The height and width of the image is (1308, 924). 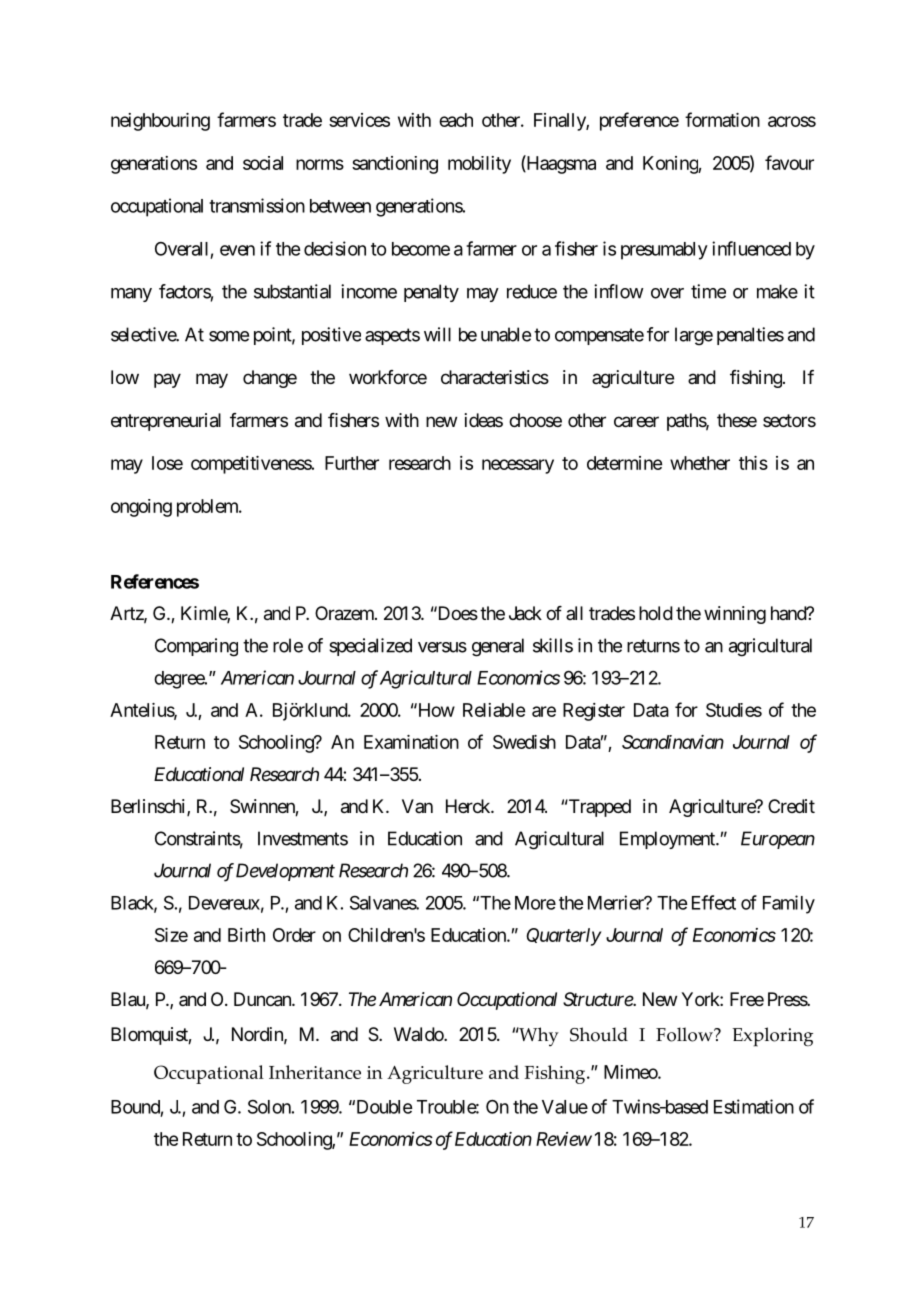 I want to click on Birth, so click(x=246, y=935).
